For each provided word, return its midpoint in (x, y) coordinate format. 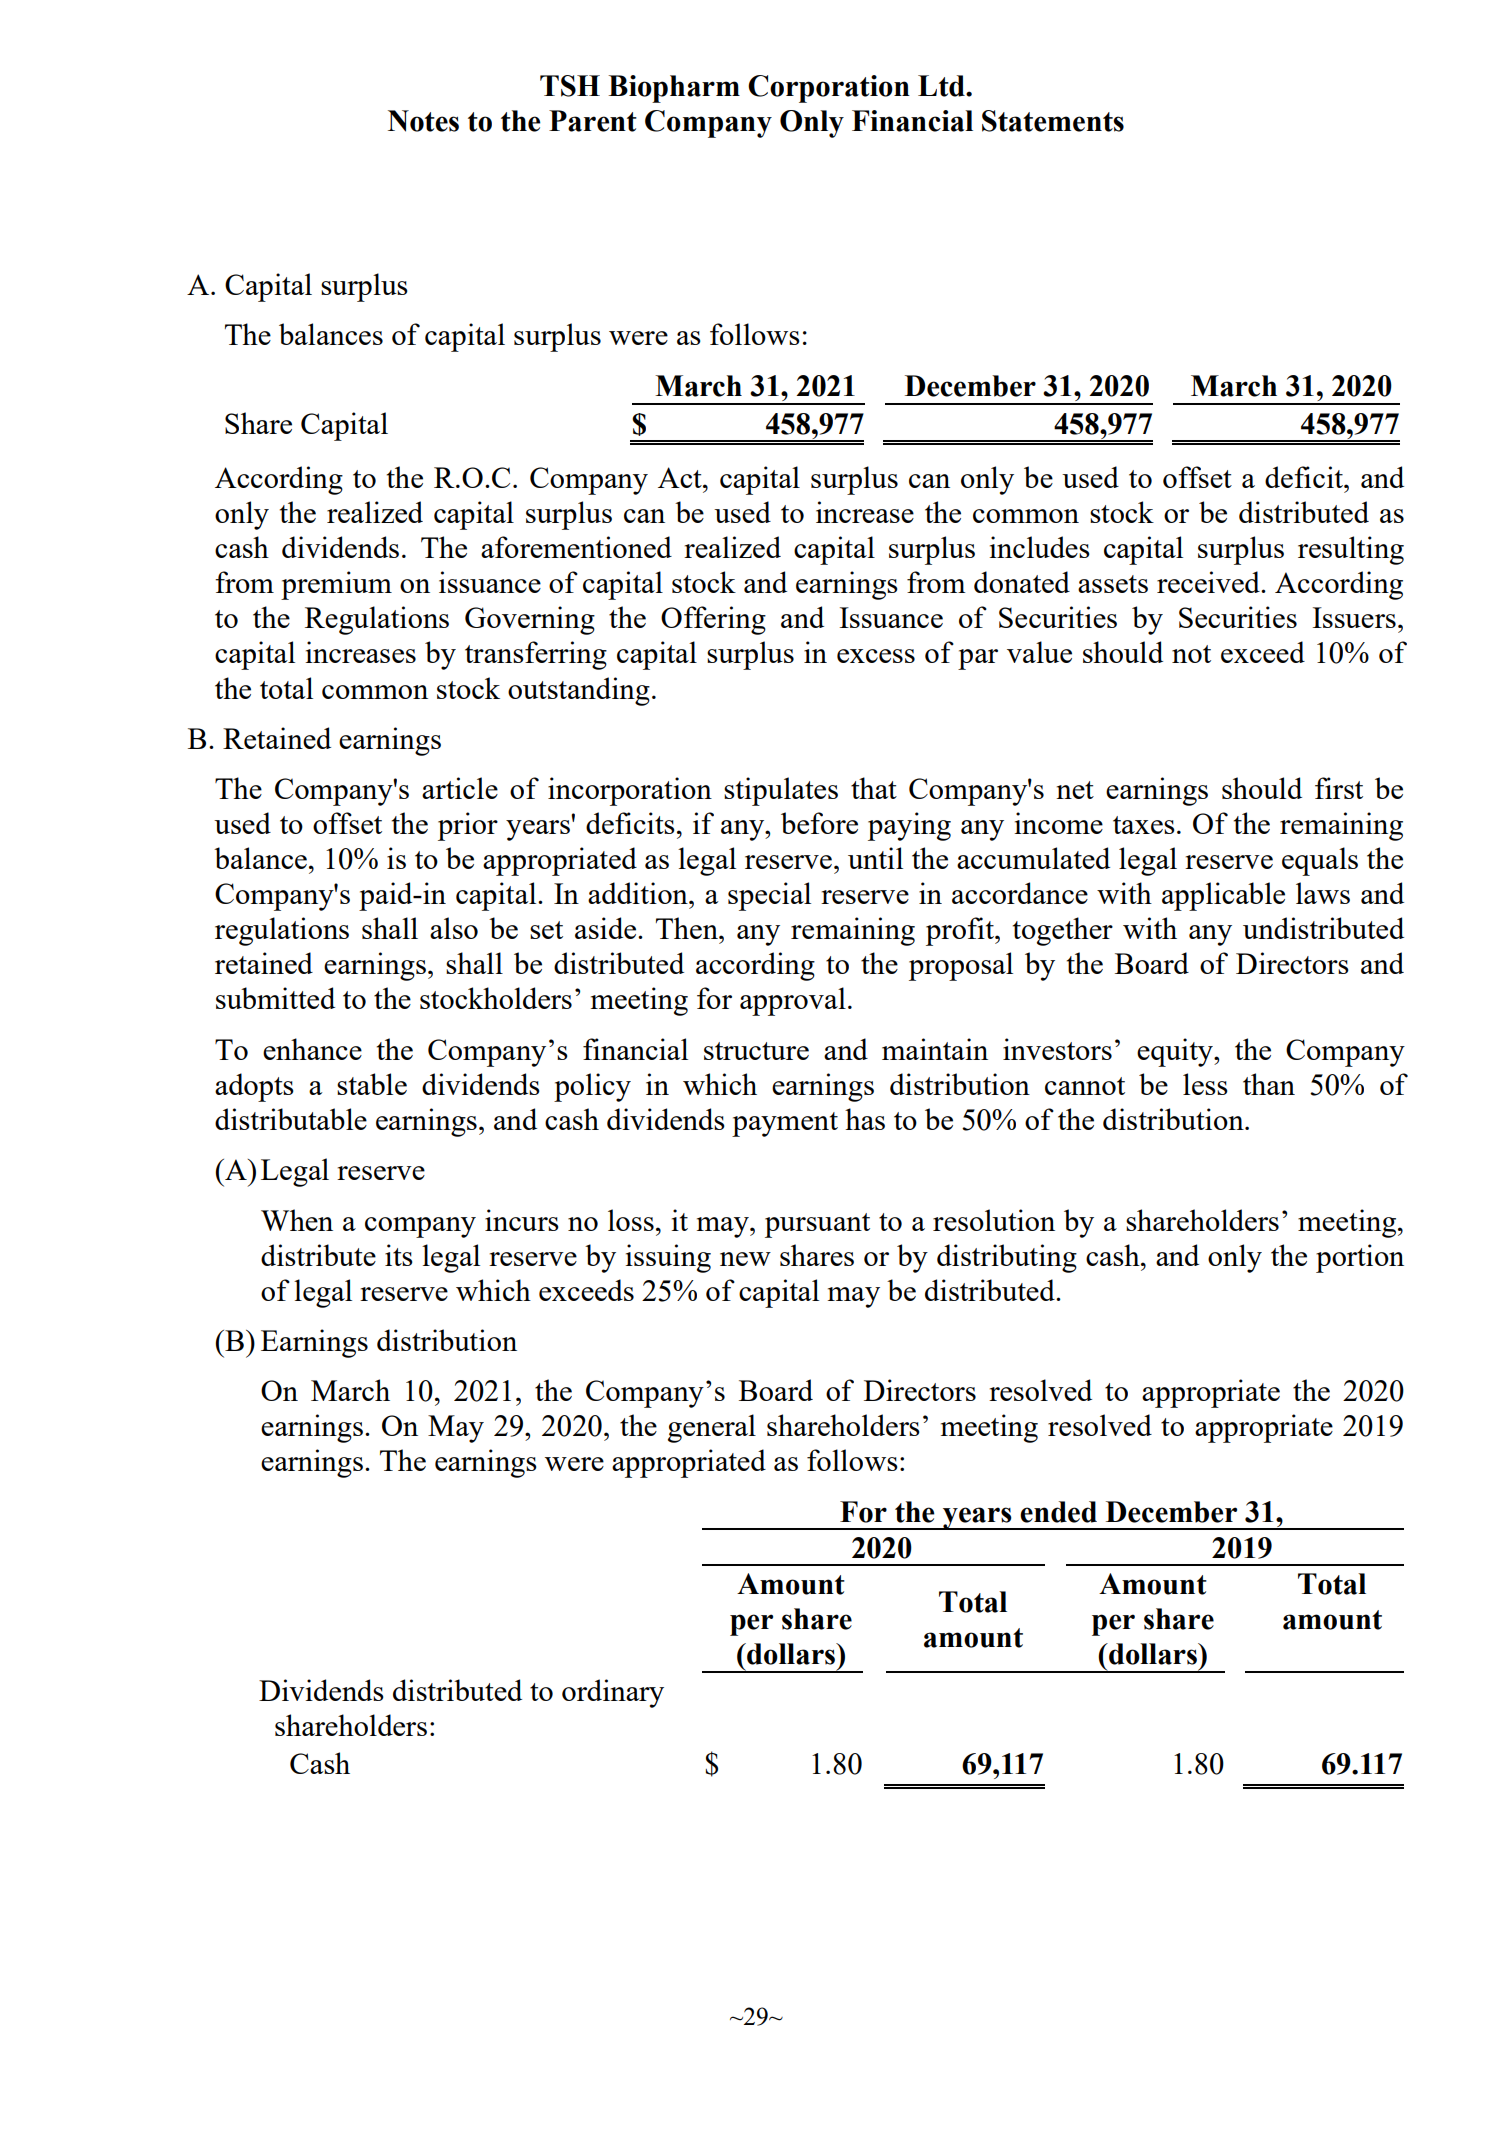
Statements (1053, 121)
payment (785, 1124)
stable (372, 1084)
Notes (423, 121)
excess (876, 656)
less (1205, 1084)
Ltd (942, 86)
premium (336, 585)
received (1209, 582)
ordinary (613, 1693)
